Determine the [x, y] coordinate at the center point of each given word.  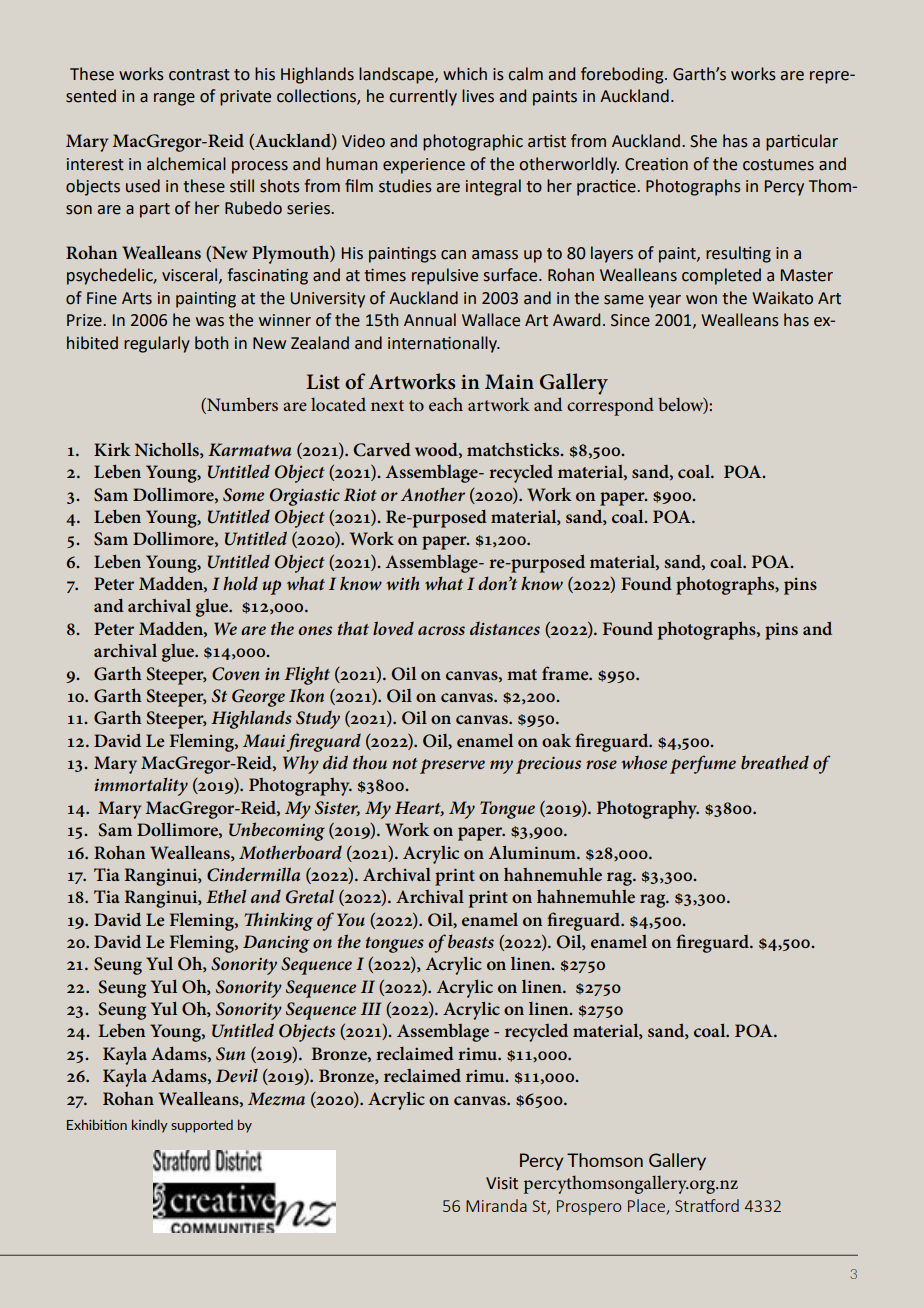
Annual [430, 320]
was [210, 322]
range [174, 99]
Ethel [226, 896]
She [703, 141]
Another [433, 494]
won [701, 300]
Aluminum [533, 852]
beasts [471, 941]
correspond [610, 406]
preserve [452, 766]
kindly [150, 1126]
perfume [703, 764]
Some [243, 495]
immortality [141, 786]
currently [423, 97]
